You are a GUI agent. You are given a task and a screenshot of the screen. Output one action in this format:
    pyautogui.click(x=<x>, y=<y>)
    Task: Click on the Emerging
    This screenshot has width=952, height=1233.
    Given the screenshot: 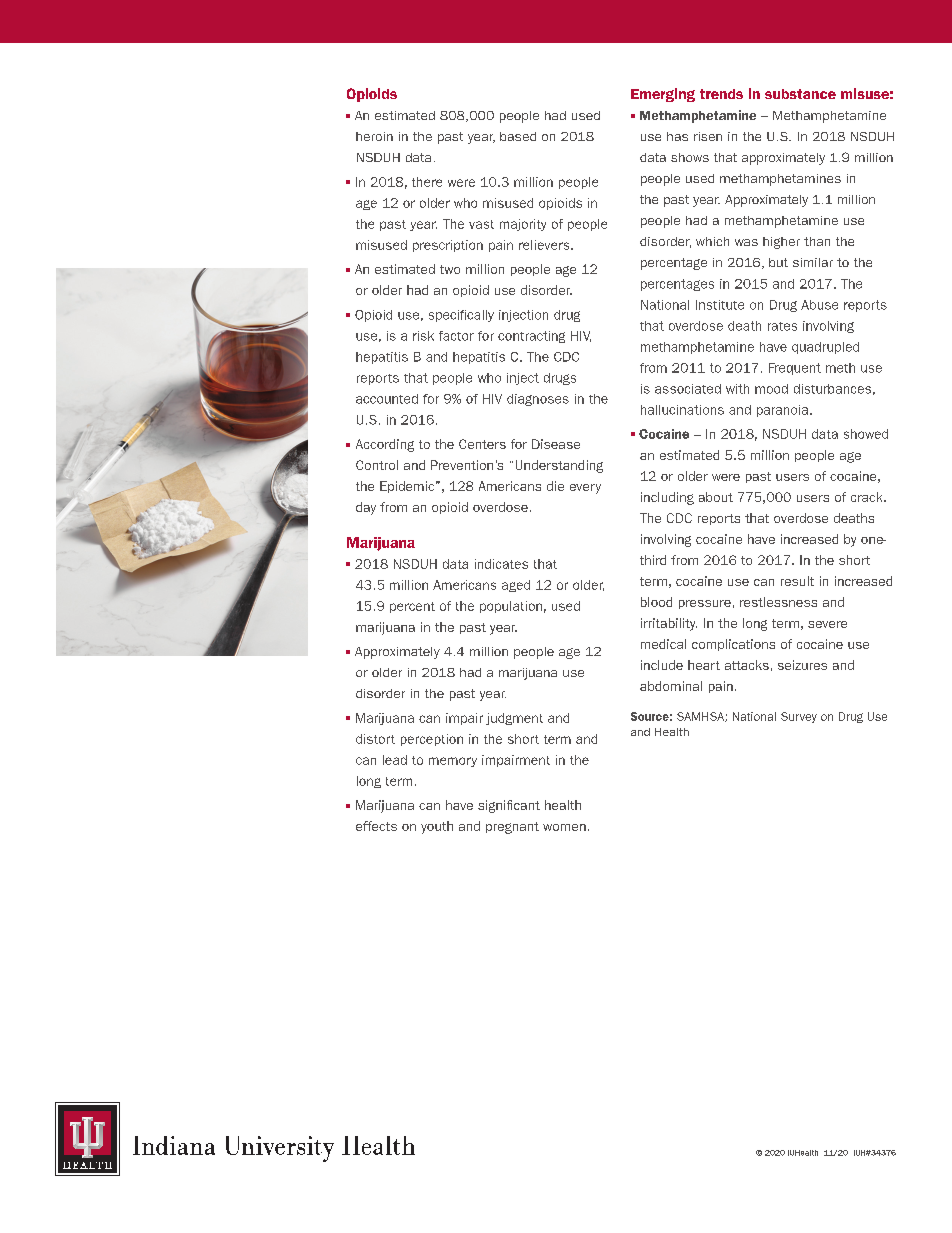 What is the action you would take?
    pyautogui.click(x=663, y=95)
